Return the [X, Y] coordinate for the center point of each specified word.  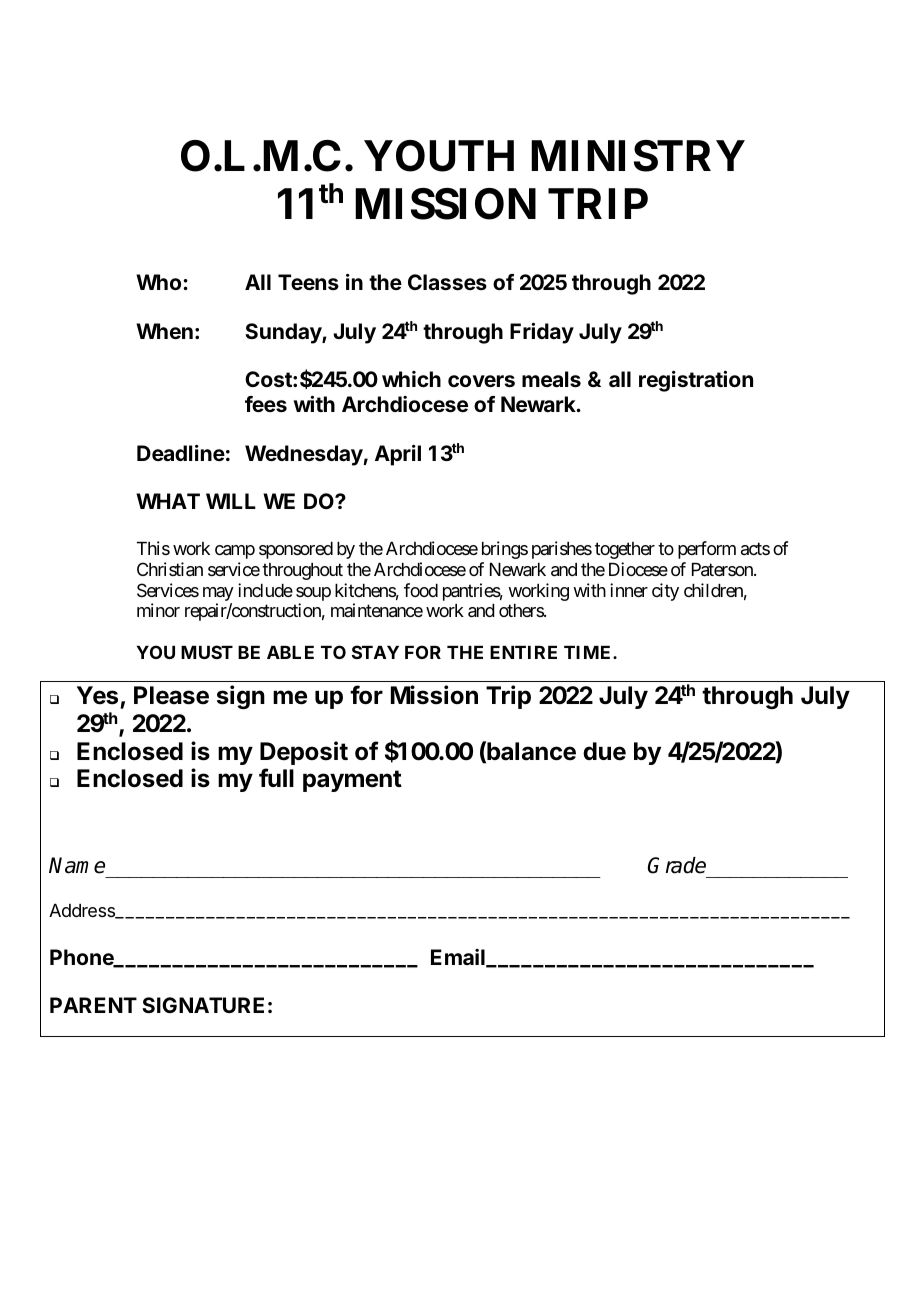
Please [171, 695]
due [604, 751]
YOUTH [439, 156]
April [398, 455]
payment [352, 781]
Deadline [181, 453]
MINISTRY [638, 156]
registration [696, 381]
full [276, 777]
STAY [375, 652]
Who [160, 282]
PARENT [93, 1005]
